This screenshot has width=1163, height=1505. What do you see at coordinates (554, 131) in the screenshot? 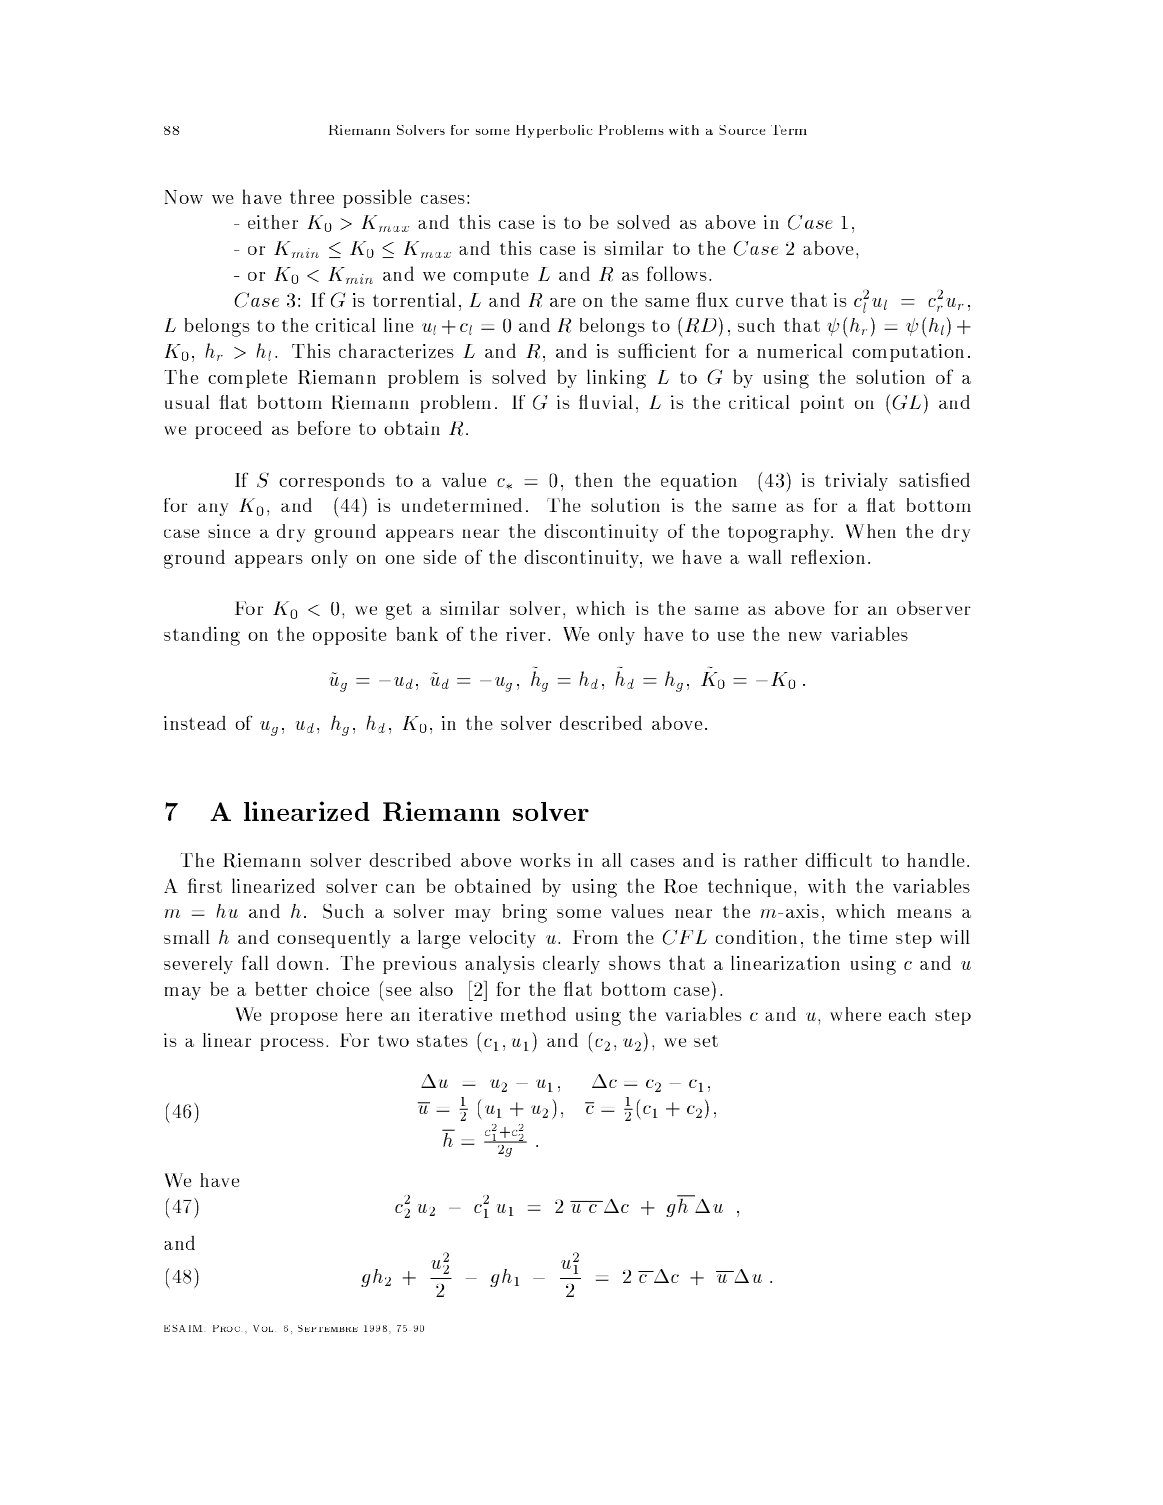
I see `Hyperbolic` at bounding box center [554, 131].
